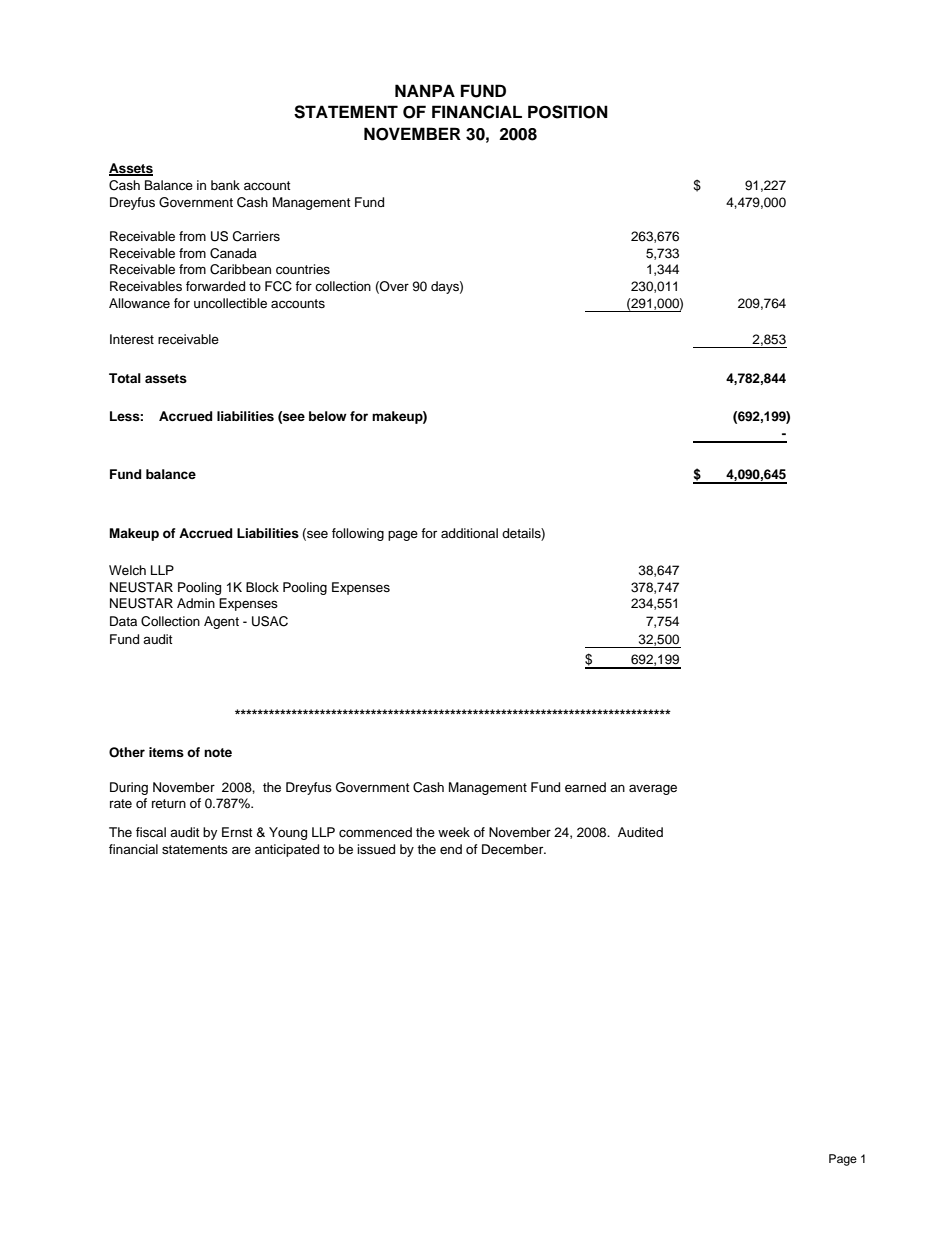  Describe the element at coordinates (127, 570) in the screenshot. I see `Welch` at that location.
